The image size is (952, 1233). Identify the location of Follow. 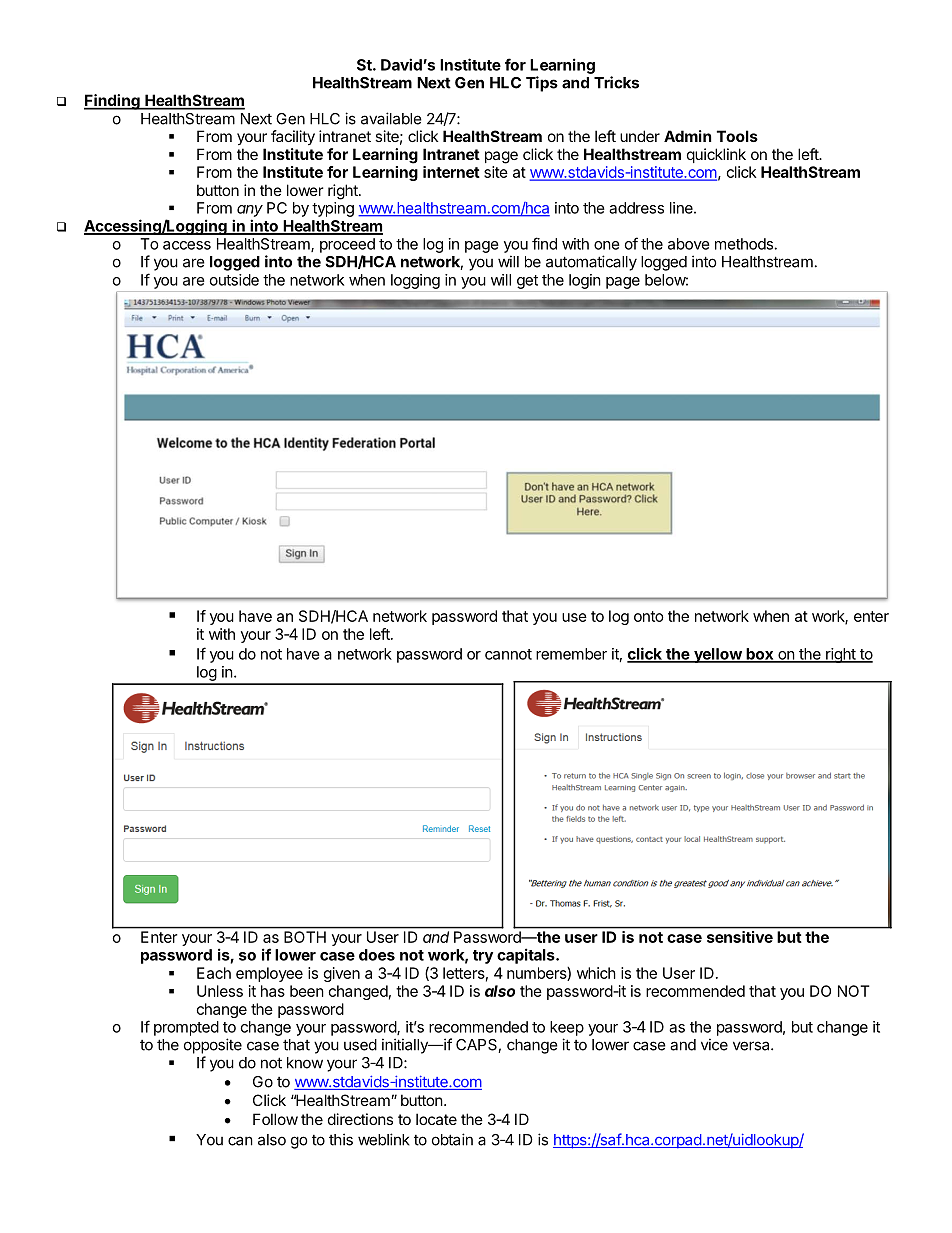
(275, 1119).
